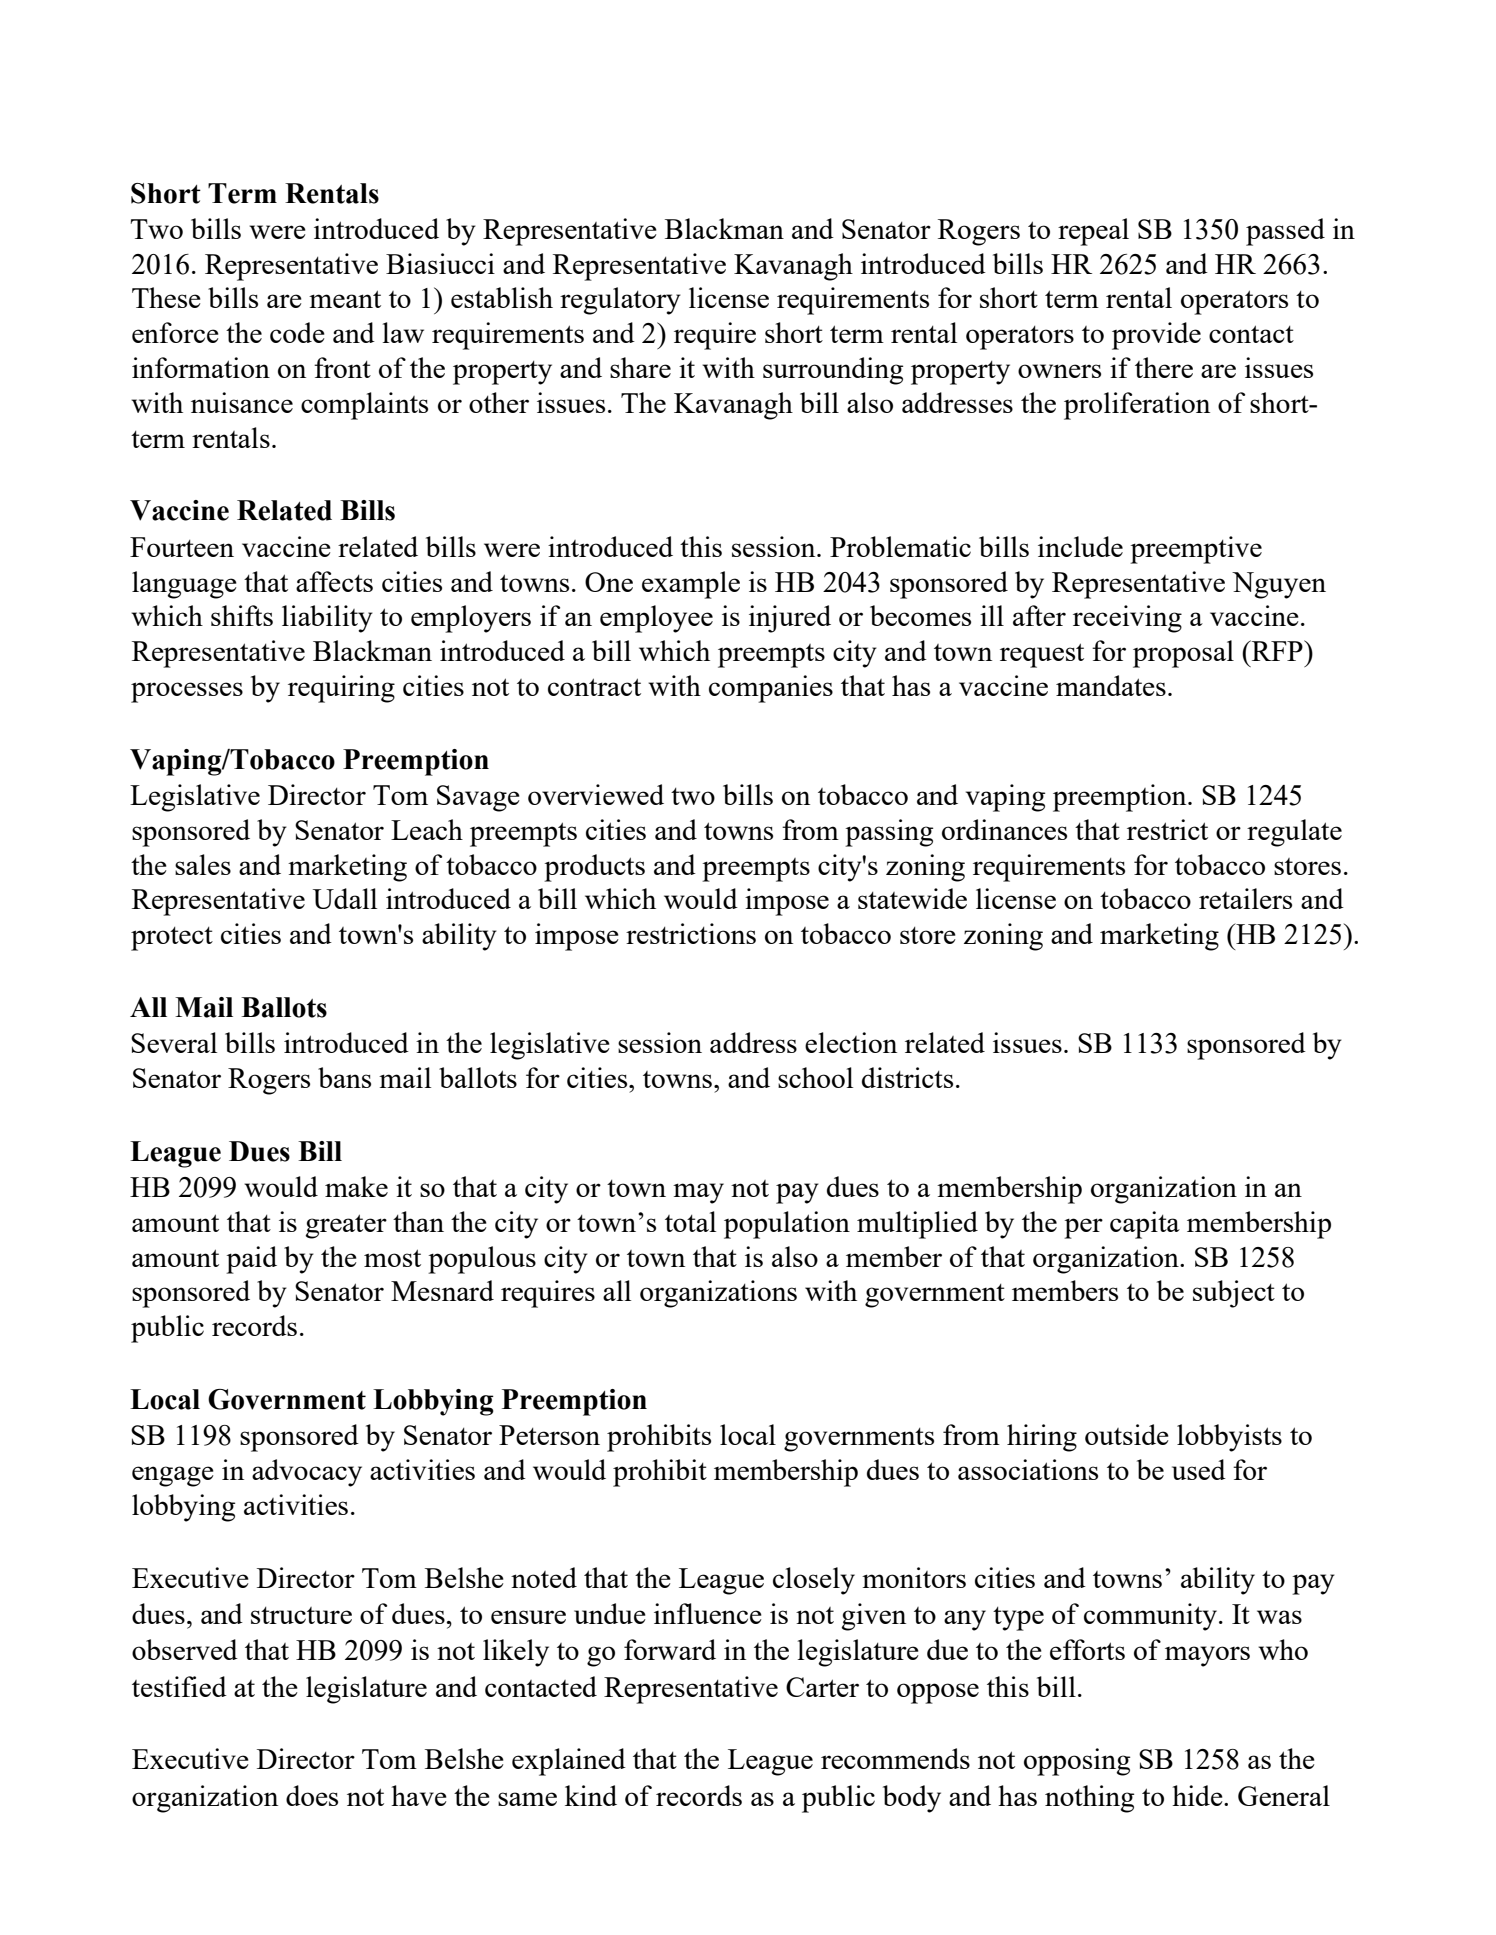 The height and width of the image is (1935, 1496). What do you see at coordinates (620, 301) in the image?
I see `regulatory` at bounding box center [620, 301].
